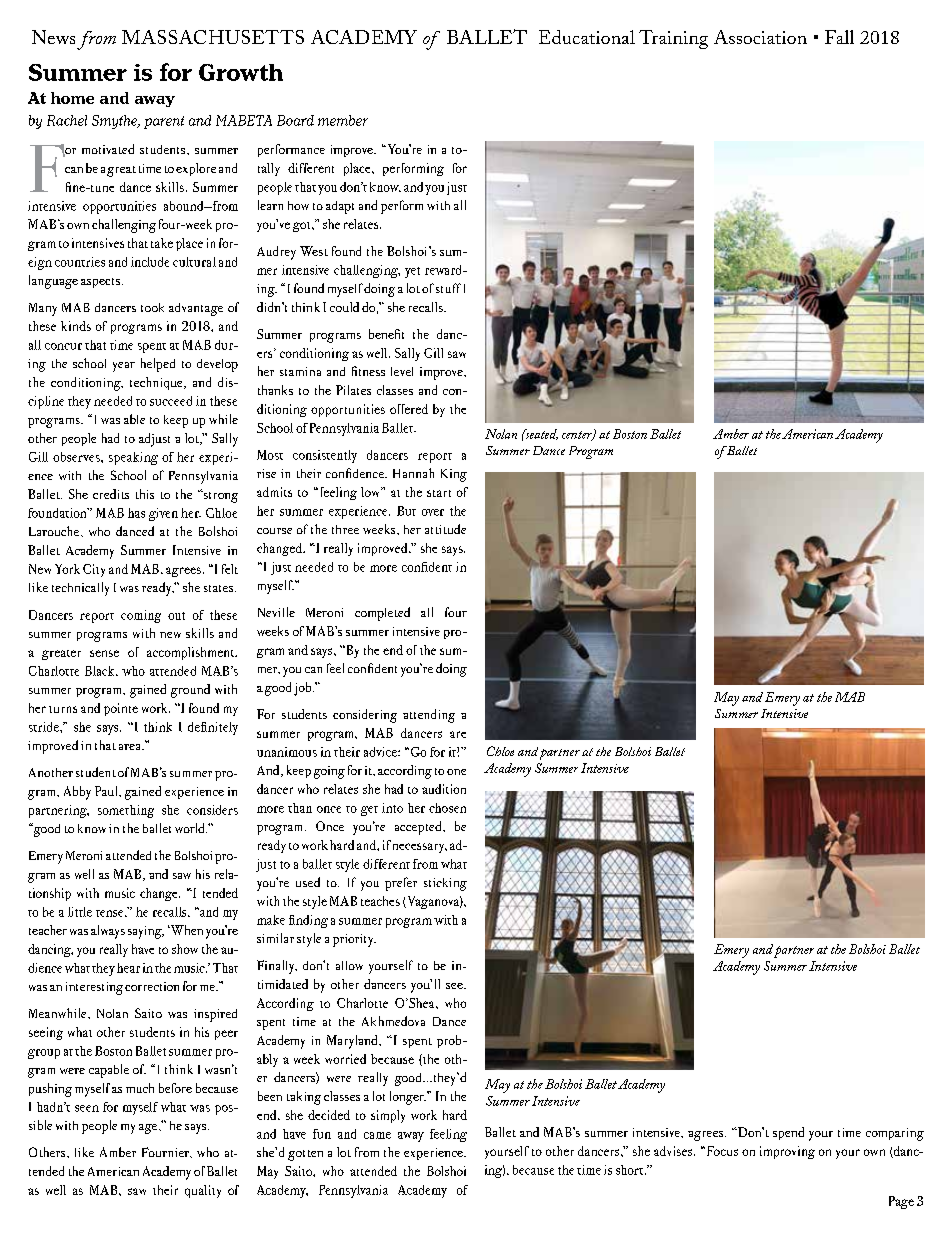 The height and width of the screenshot is (1233, 952). I want to click on completed, so click(382, 614).
